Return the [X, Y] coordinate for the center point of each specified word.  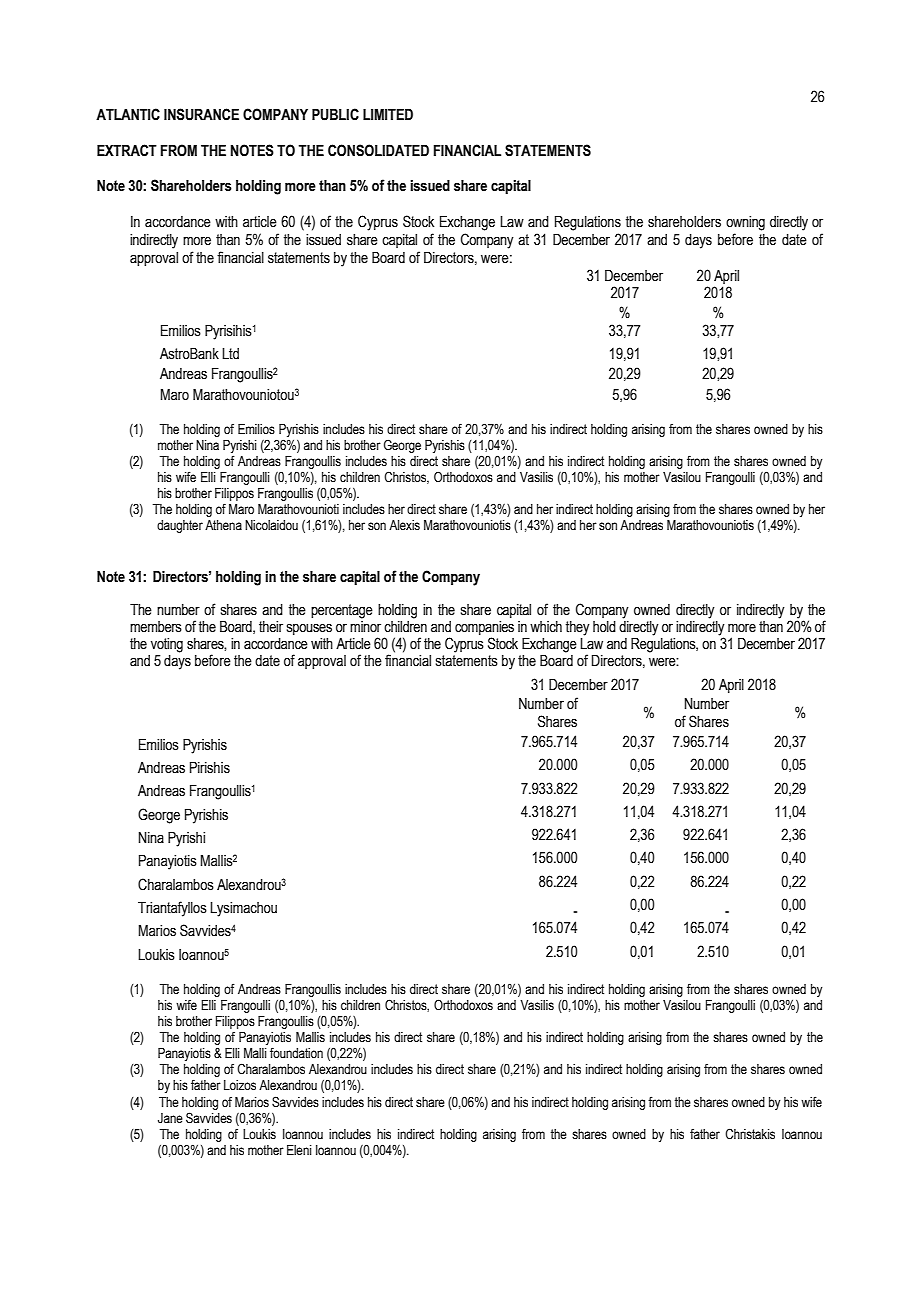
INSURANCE [201, 114]
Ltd [230, 354]
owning [745, 223]
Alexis [404, 525]
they [577, 628]
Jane [170, 1118]
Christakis [750, 1134]
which [546, 627]
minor [365, 627]
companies [484, 629]
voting [167, 645]
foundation [296, 1053]
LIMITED [388, 114]
